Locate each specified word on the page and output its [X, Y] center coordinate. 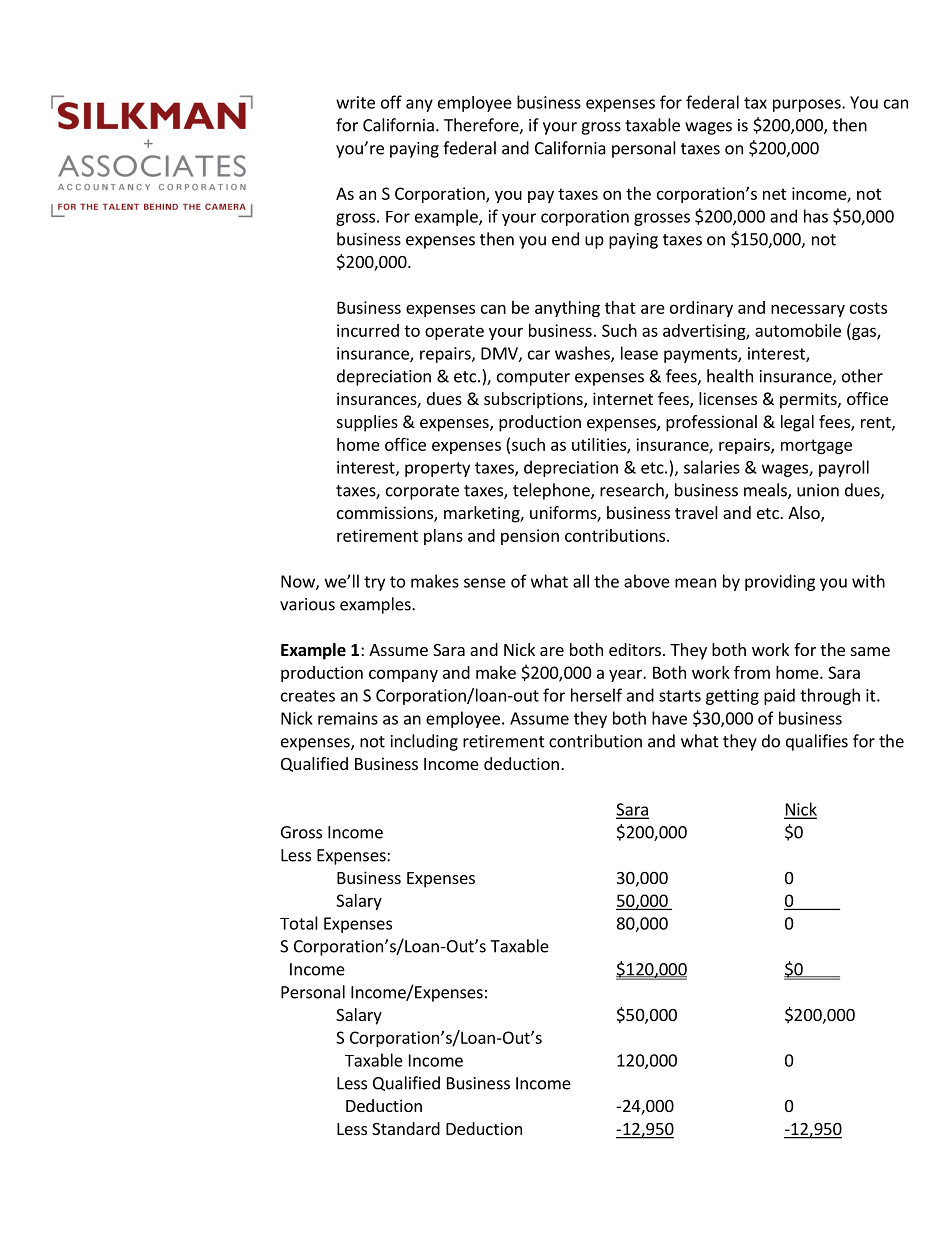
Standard [406, 1128]
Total [299, 923]
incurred [368, 330]
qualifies [817, 742]
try [374, 583]
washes [583, 354]
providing [780, 582]
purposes [808, 105]
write [355, 102]
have [669, 718]
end [565, 239]
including [424, 742]
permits [809, 400]
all [581, 581]
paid [779, 696]
